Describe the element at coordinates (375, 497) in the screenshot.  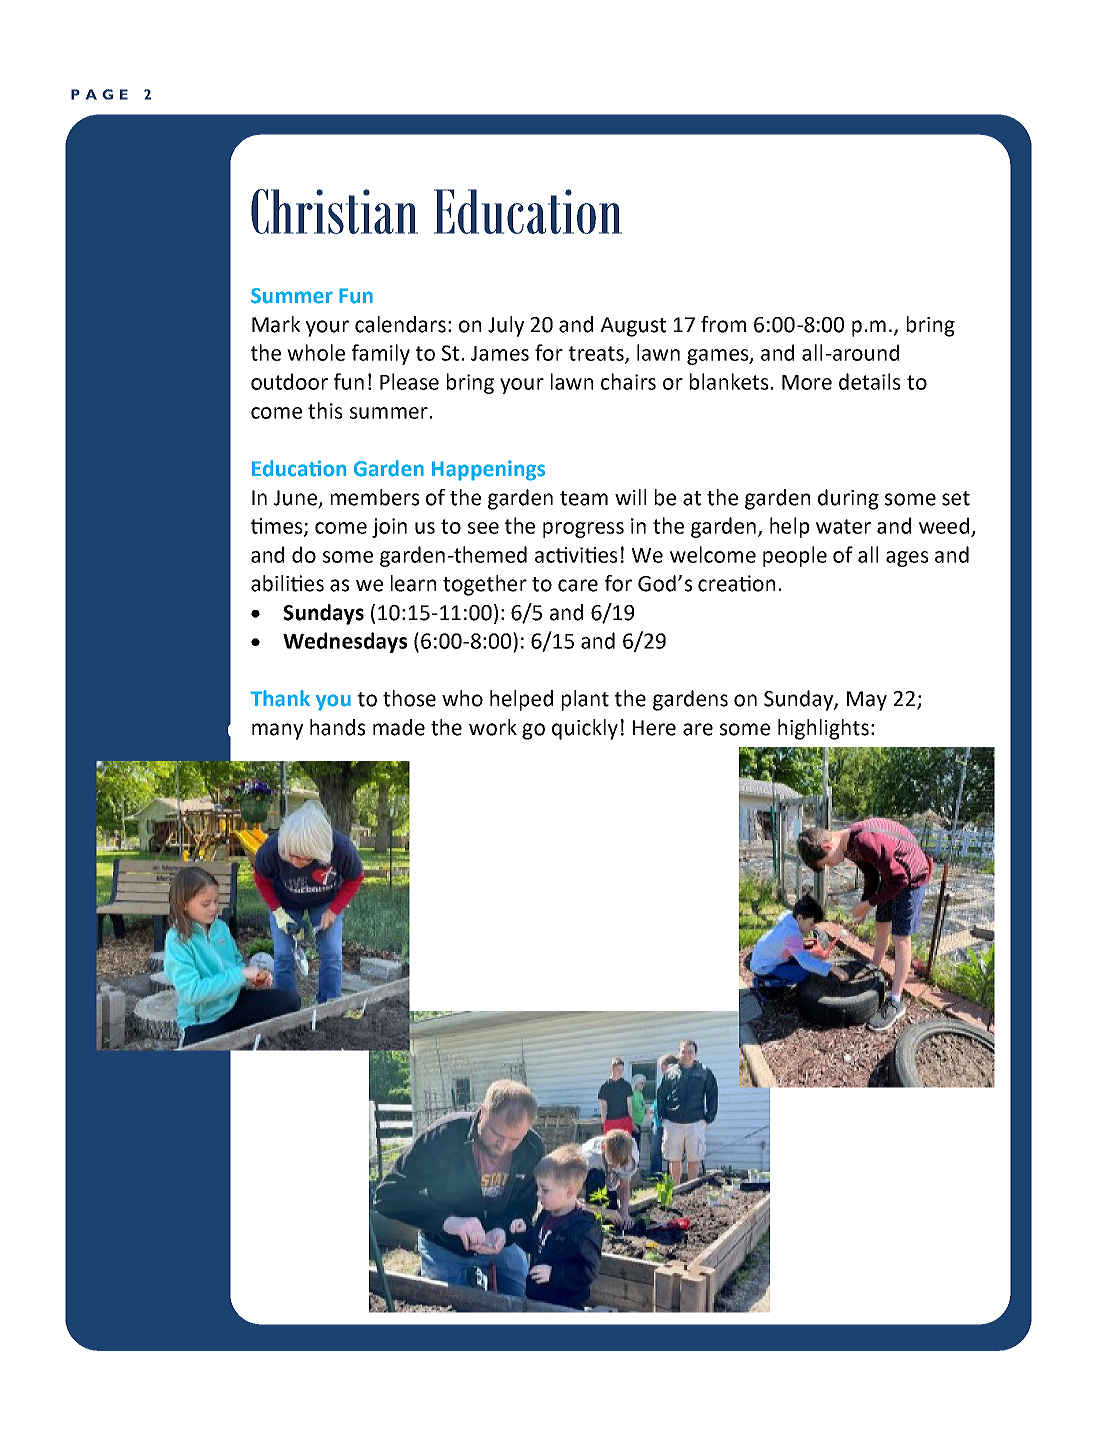
I see `members` at that location.
